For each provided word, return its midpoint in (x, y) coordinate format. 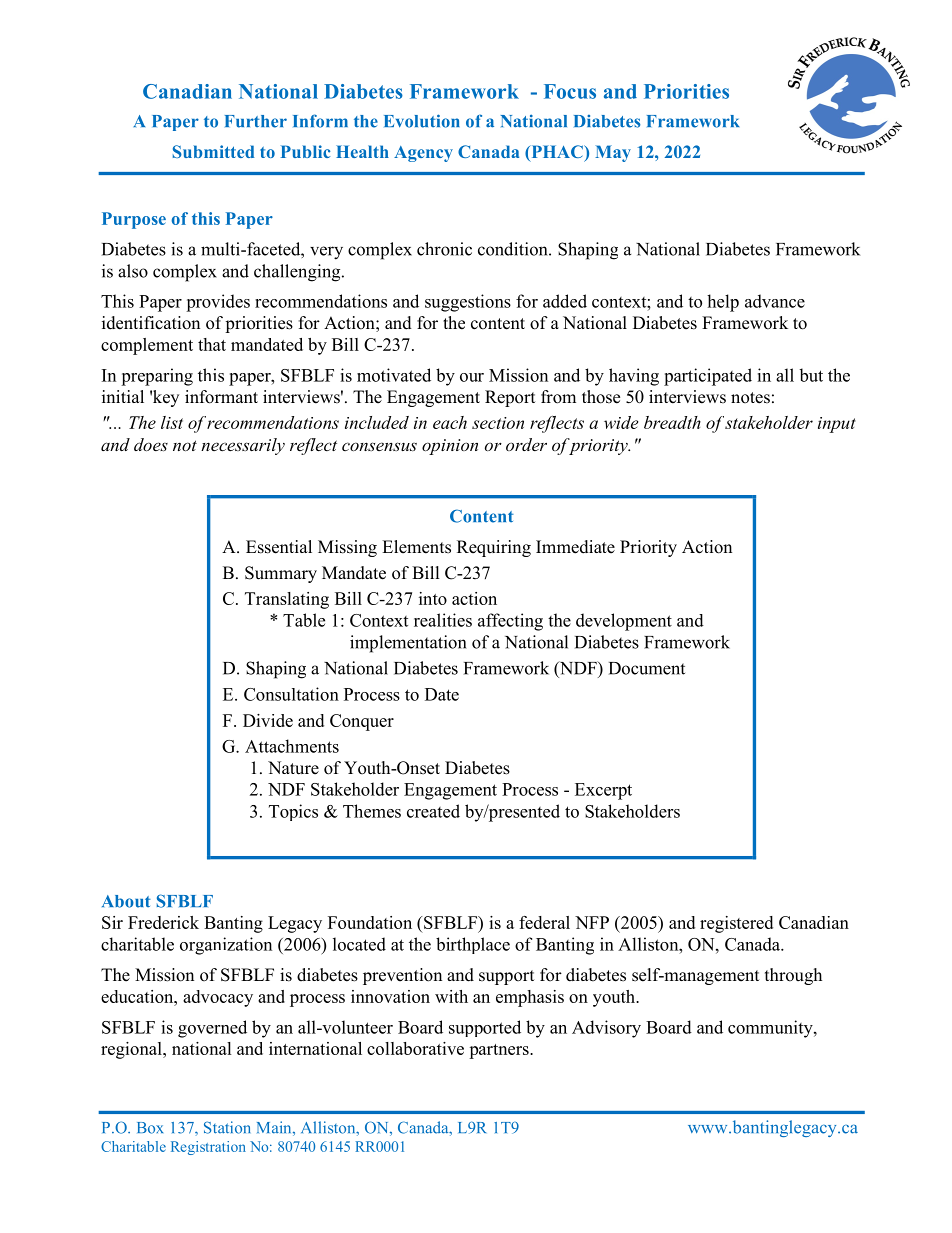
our (472, 377)
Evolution (422, 121)
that (212, 344)
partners (500, 1051)
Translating (287, 600)
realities (443, 620)
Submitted (213, 151)
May (613, 153)
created (433, 811)
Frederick (163, 922)
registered (736, 924)
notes (750, 398)
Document (647, 668)
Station (227, 1127)
